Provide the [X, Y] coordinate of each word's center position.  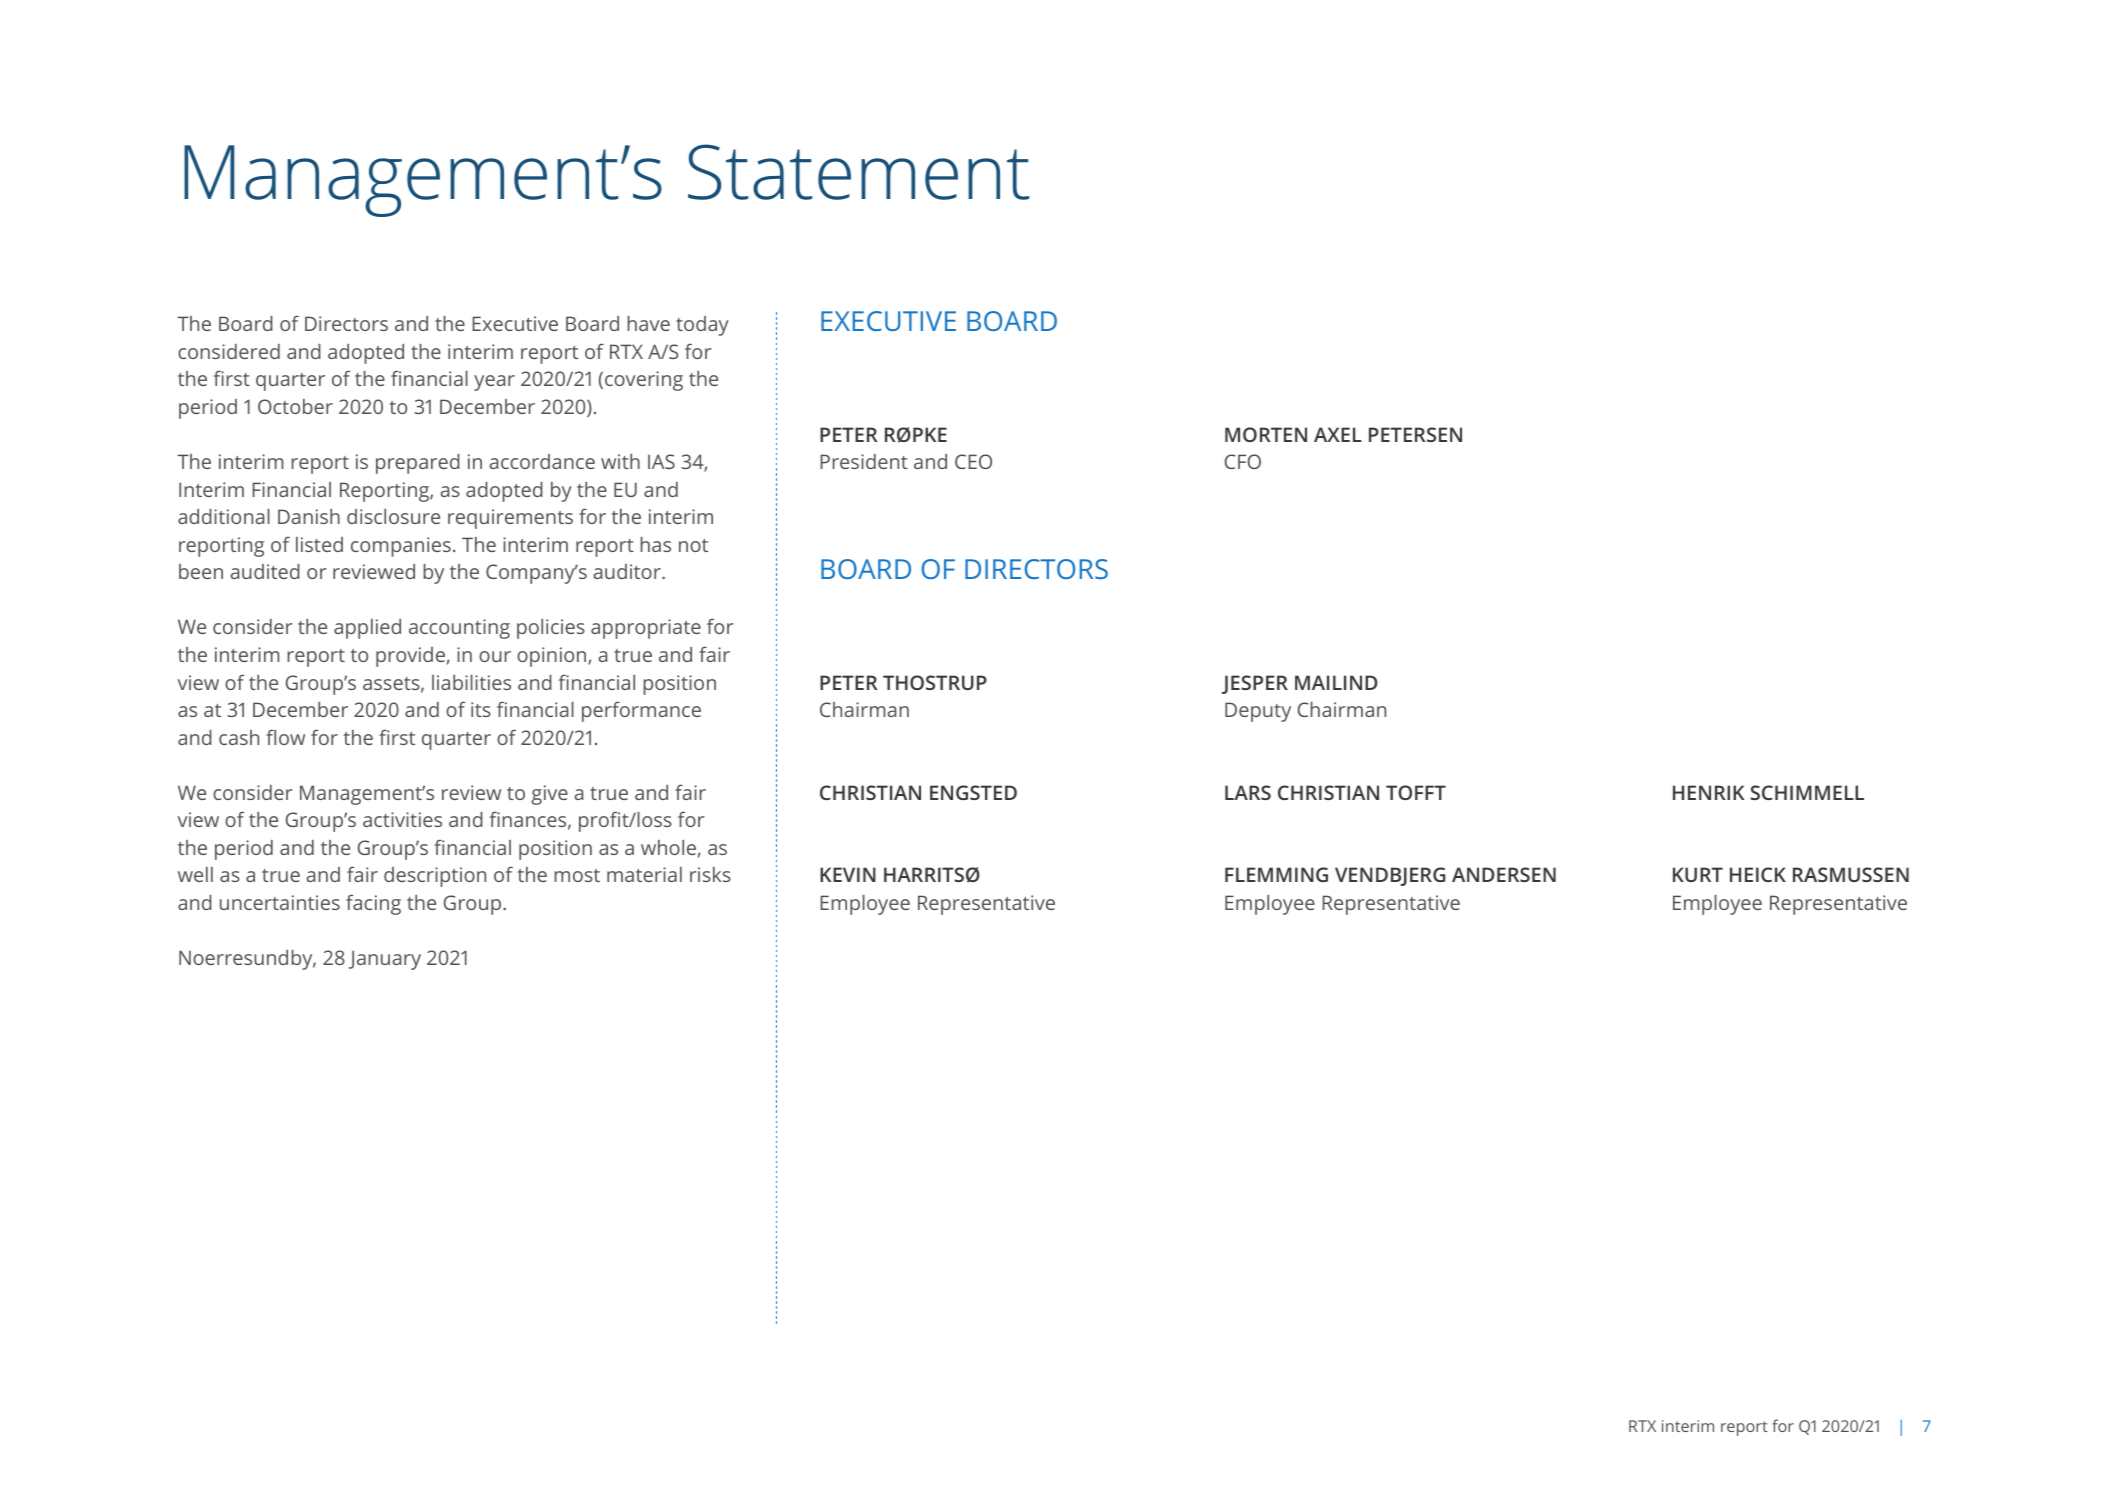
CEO [973, 461]
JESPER [1255, 684]
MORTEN [1266, 434]
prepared [418, 464]
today [702, 326]
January [385, 960]
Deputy [1258, 712]
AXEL [1338, 434]
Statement [858, 172]
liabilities [471, 682]
